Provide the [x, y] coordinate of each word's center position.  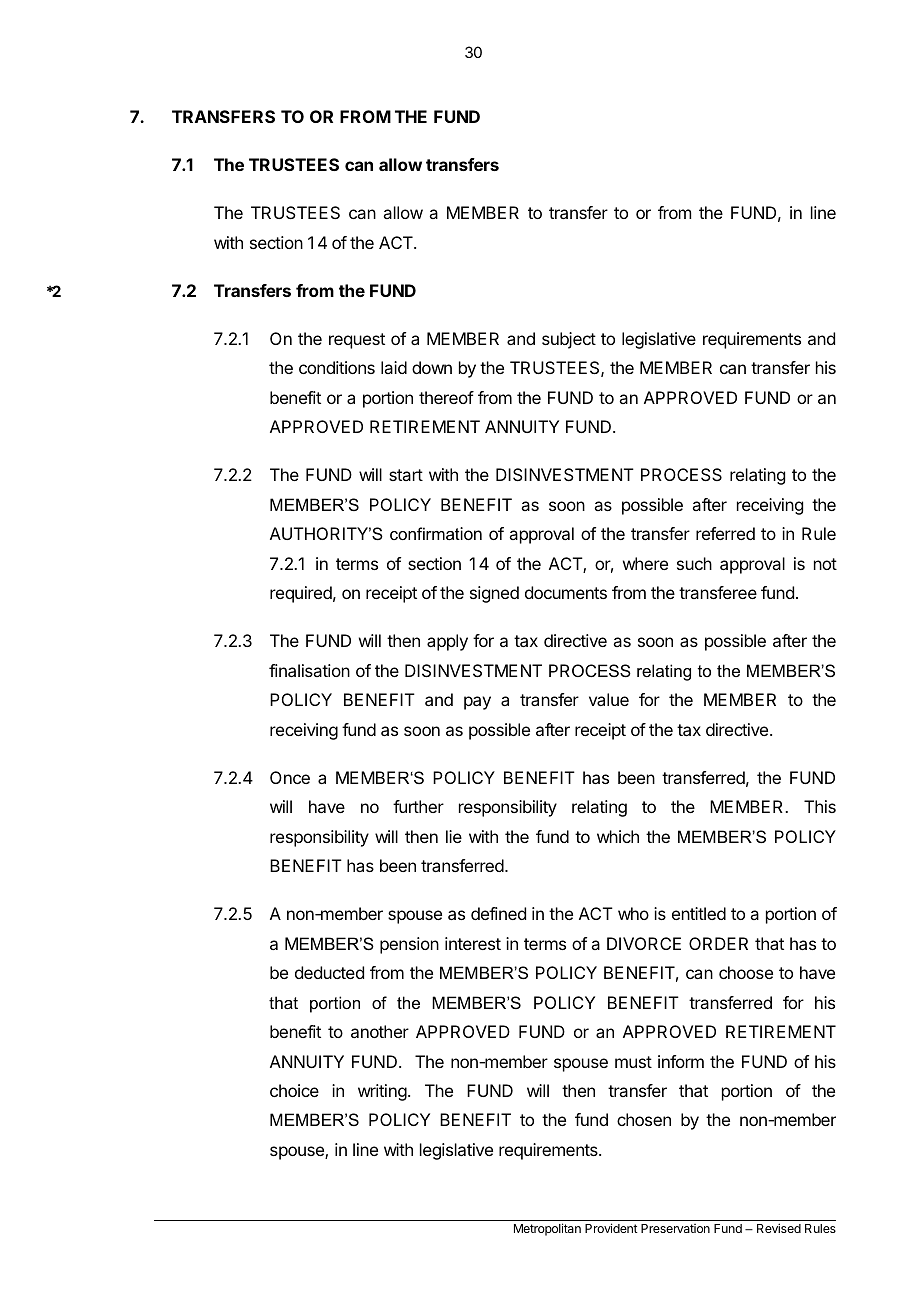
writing [382, 1092]
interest [473, 943]
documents [566, 592]
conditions [337, 367]
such [694, 563]
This [820, 806]
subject [569, 340]
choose [746, 972]
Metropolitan [547, 1229]
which [618, 836]
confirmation [436, 533]
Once [290, 777]
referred [725, 533]
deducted [329, 972]
